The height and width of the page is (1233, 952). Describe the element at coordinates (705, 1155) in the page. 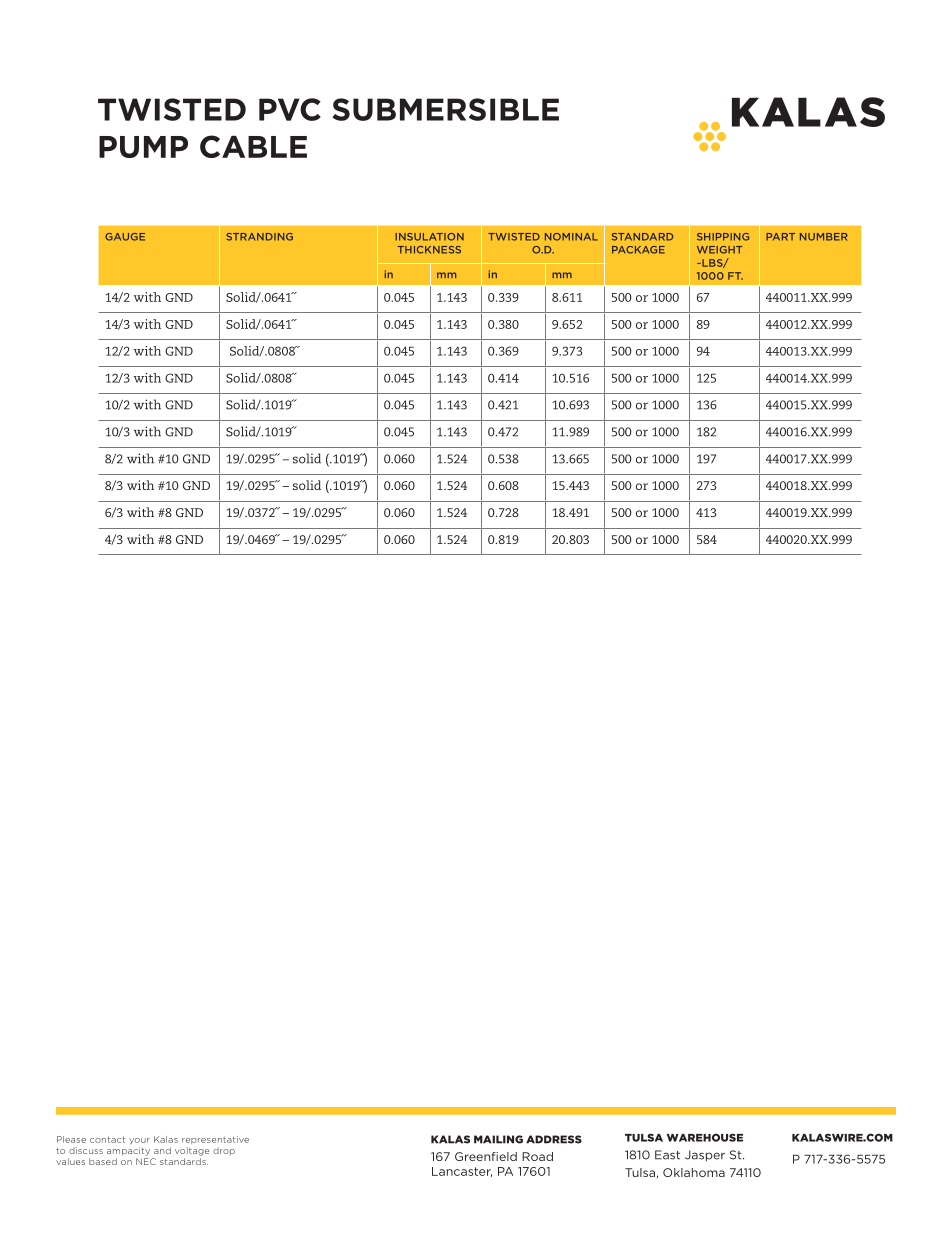

I see `Jasper` at that location.
